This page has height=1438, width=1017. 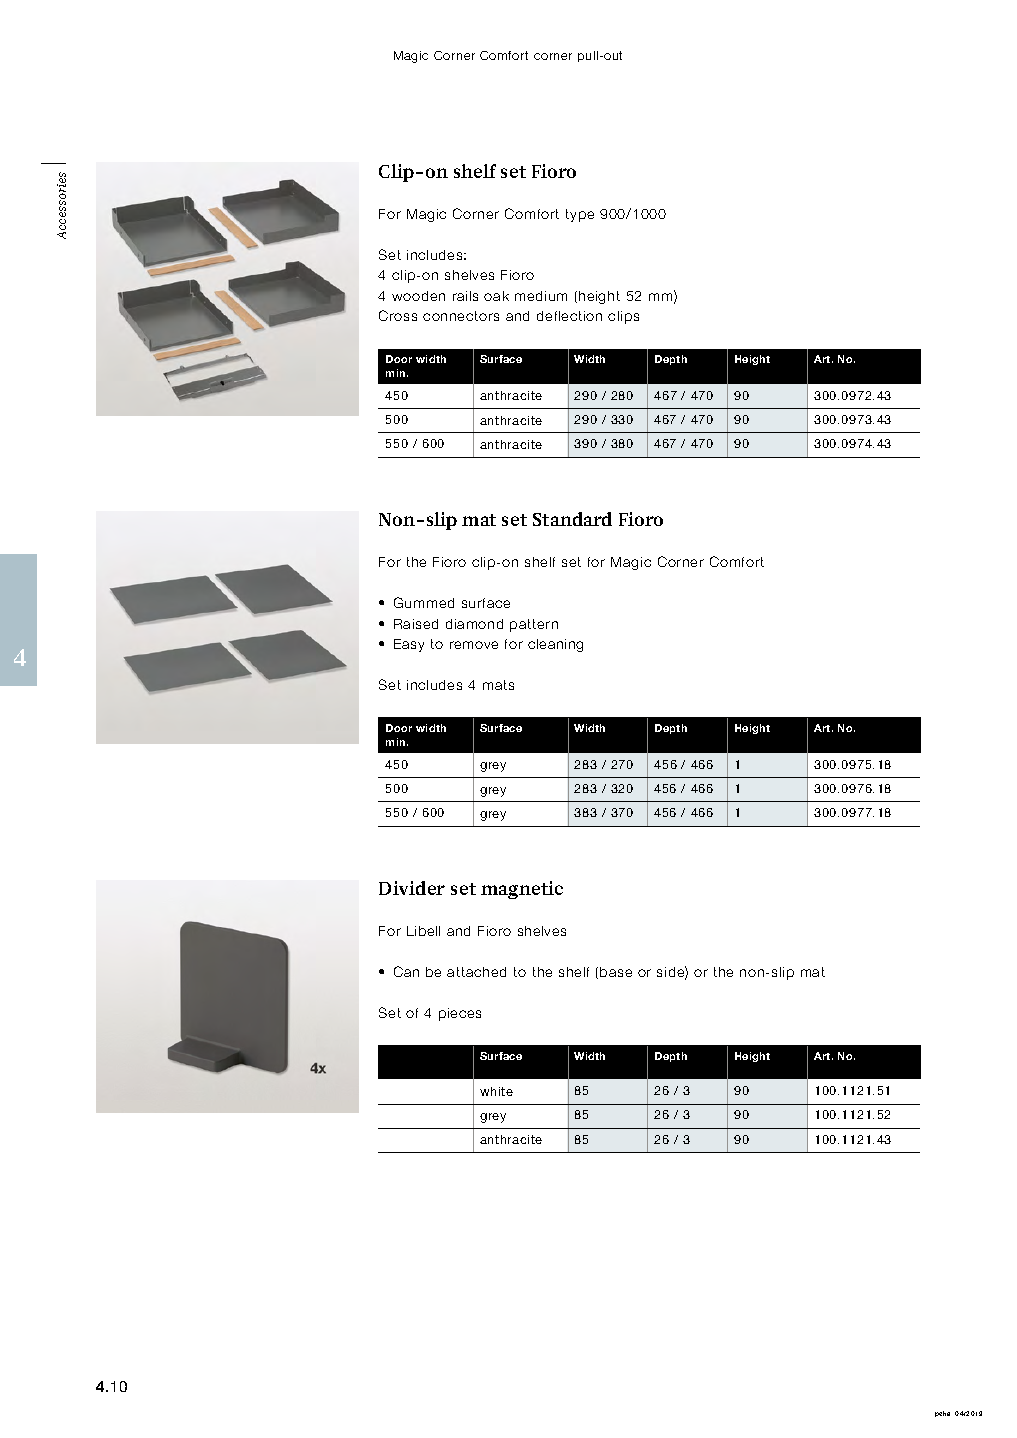 I want to click on oak, so click(x=496, y=296).
